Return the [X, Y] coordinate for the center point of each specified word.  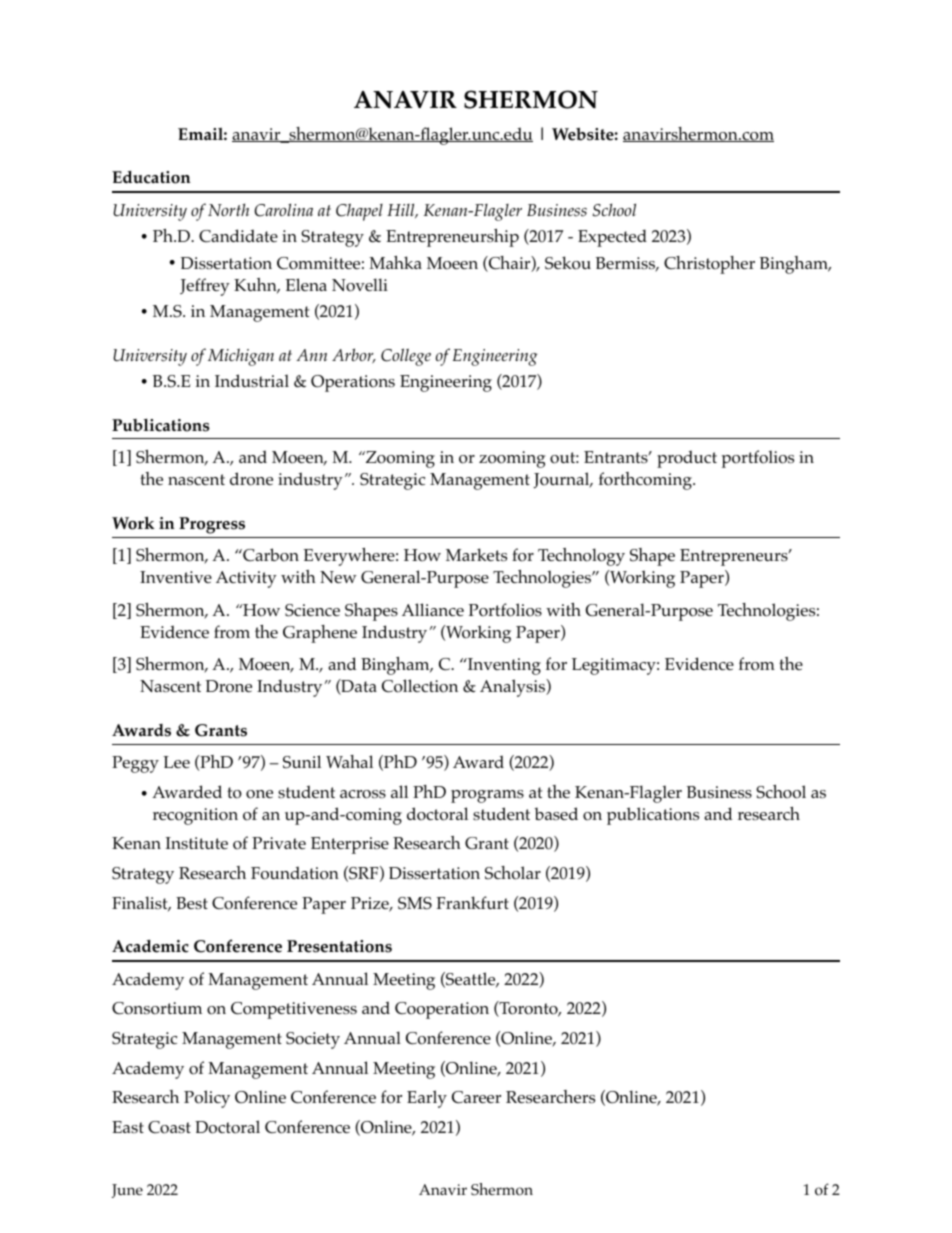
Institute [196, 843]
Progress [212, 525]
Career [476, 1097]
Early [427, 1099]
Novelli [360, 285]
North [228, 209]
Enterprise [350, 845]
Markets [476, 555]
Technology [581, 557]
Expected [612, 238]
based [556, 813]
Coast [169, 1127]
